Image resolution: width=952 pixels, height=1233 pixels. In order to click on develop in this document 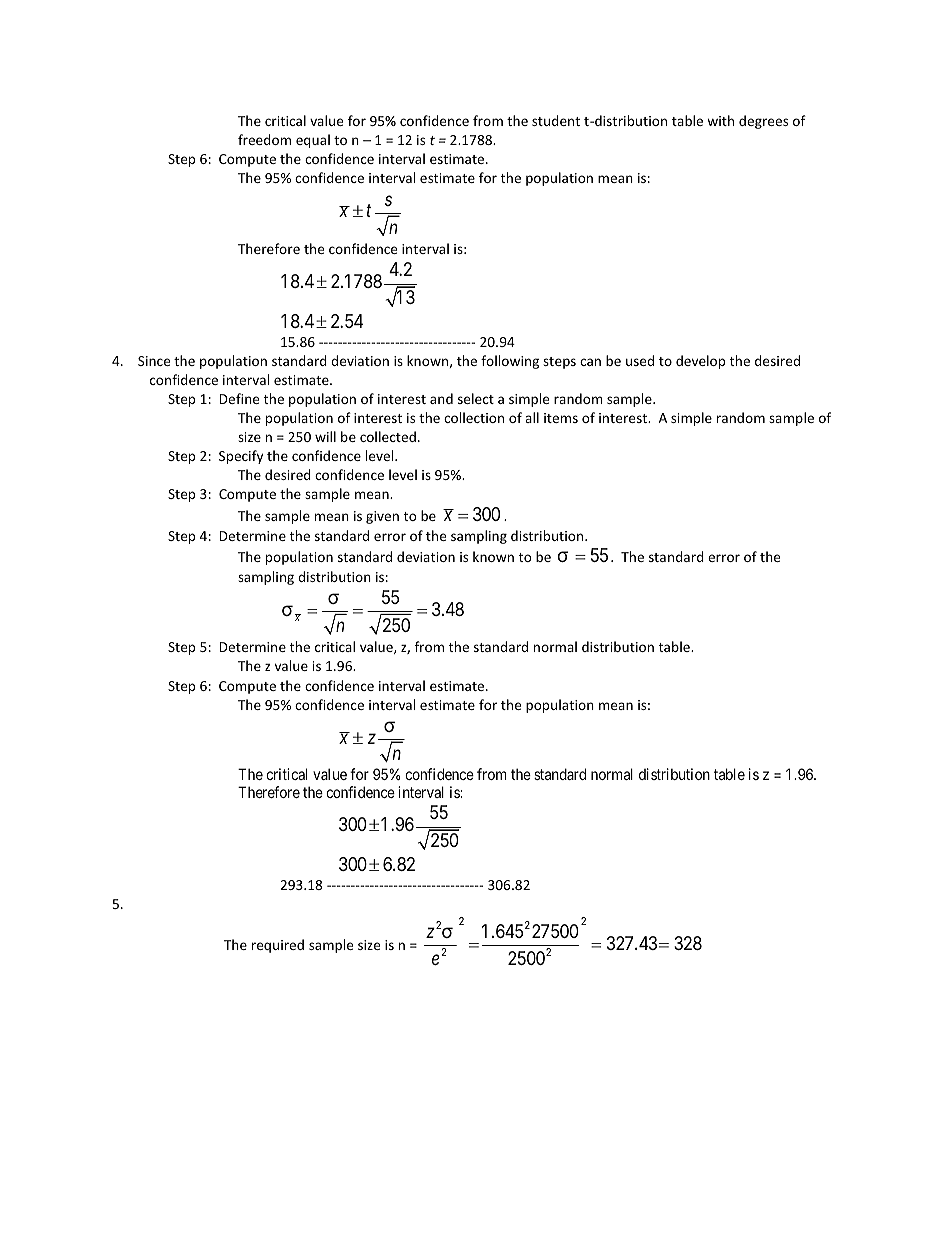, I will do `click(700, 362)`.
